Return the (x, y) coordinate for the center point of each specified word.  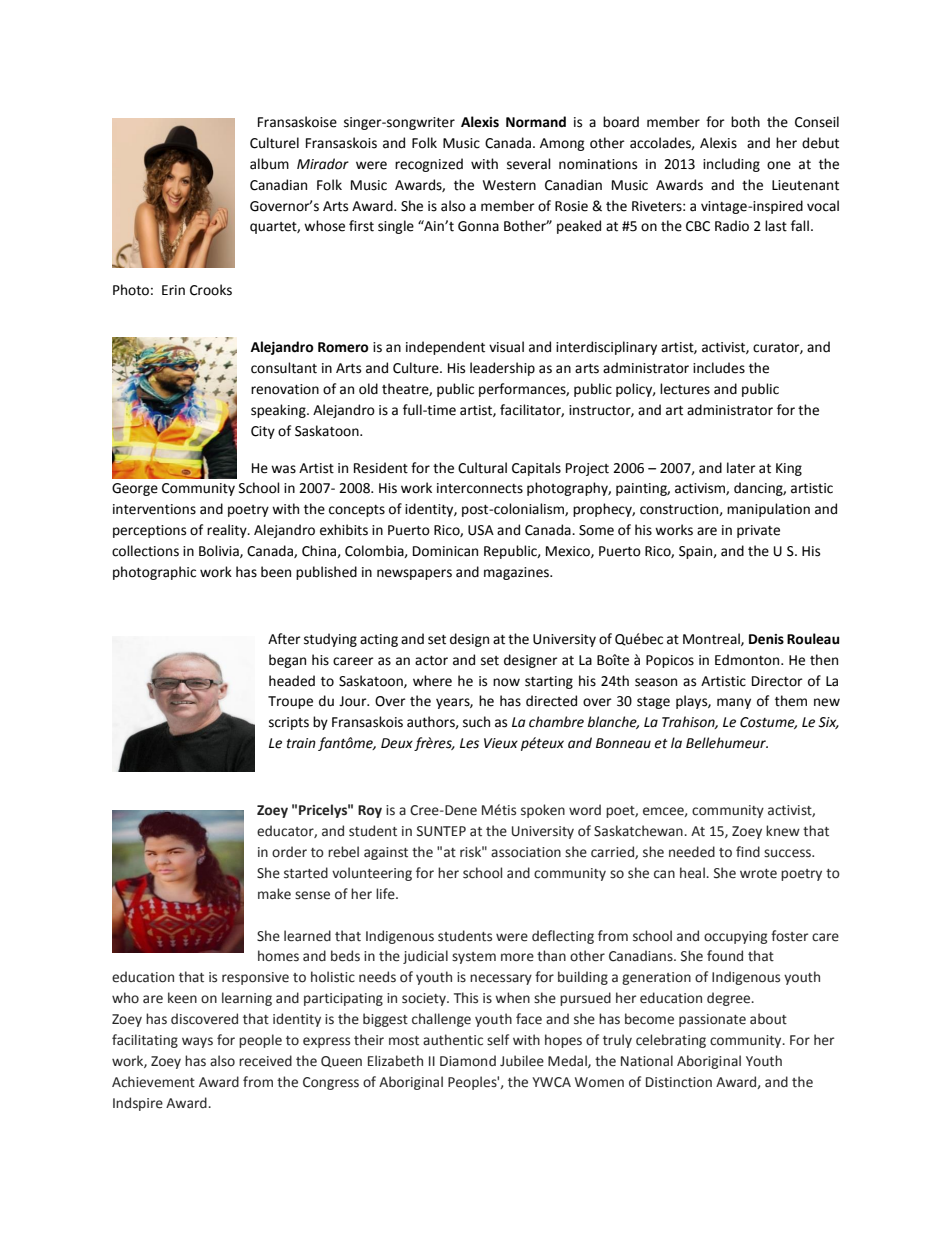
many (734, 703)
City (263, 432)
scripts (289, 723)
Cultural (482, 468)
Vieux (501, 743)
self (498, 1040)
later (741, 468)
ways (197, 1042)
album (269, 164)
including (731, 165)
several (529, 164)
